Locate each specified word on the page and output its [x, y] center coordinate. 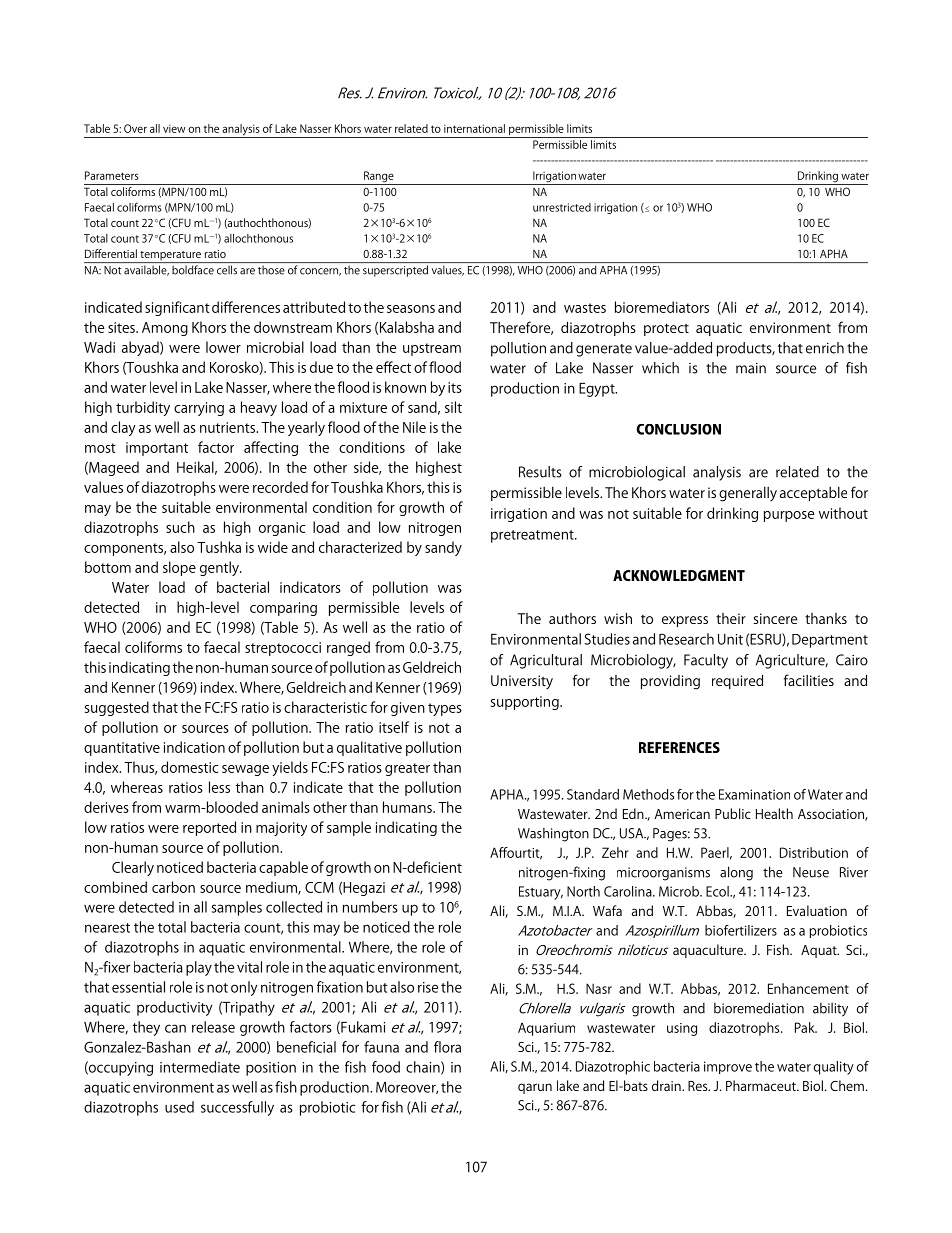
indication [194, 747]
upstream [432, 349]
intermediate [200, 1067]
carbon [173, 887]
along [736, 873]
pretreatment [533, 536]
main [751, 368]
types [445, 709]
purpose [789, 516]
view [174, 128]
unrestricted [562, 207]
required [737, 681]
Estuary [541, 893]
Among [165, 329]
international [474, 128]
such [180, 527]
